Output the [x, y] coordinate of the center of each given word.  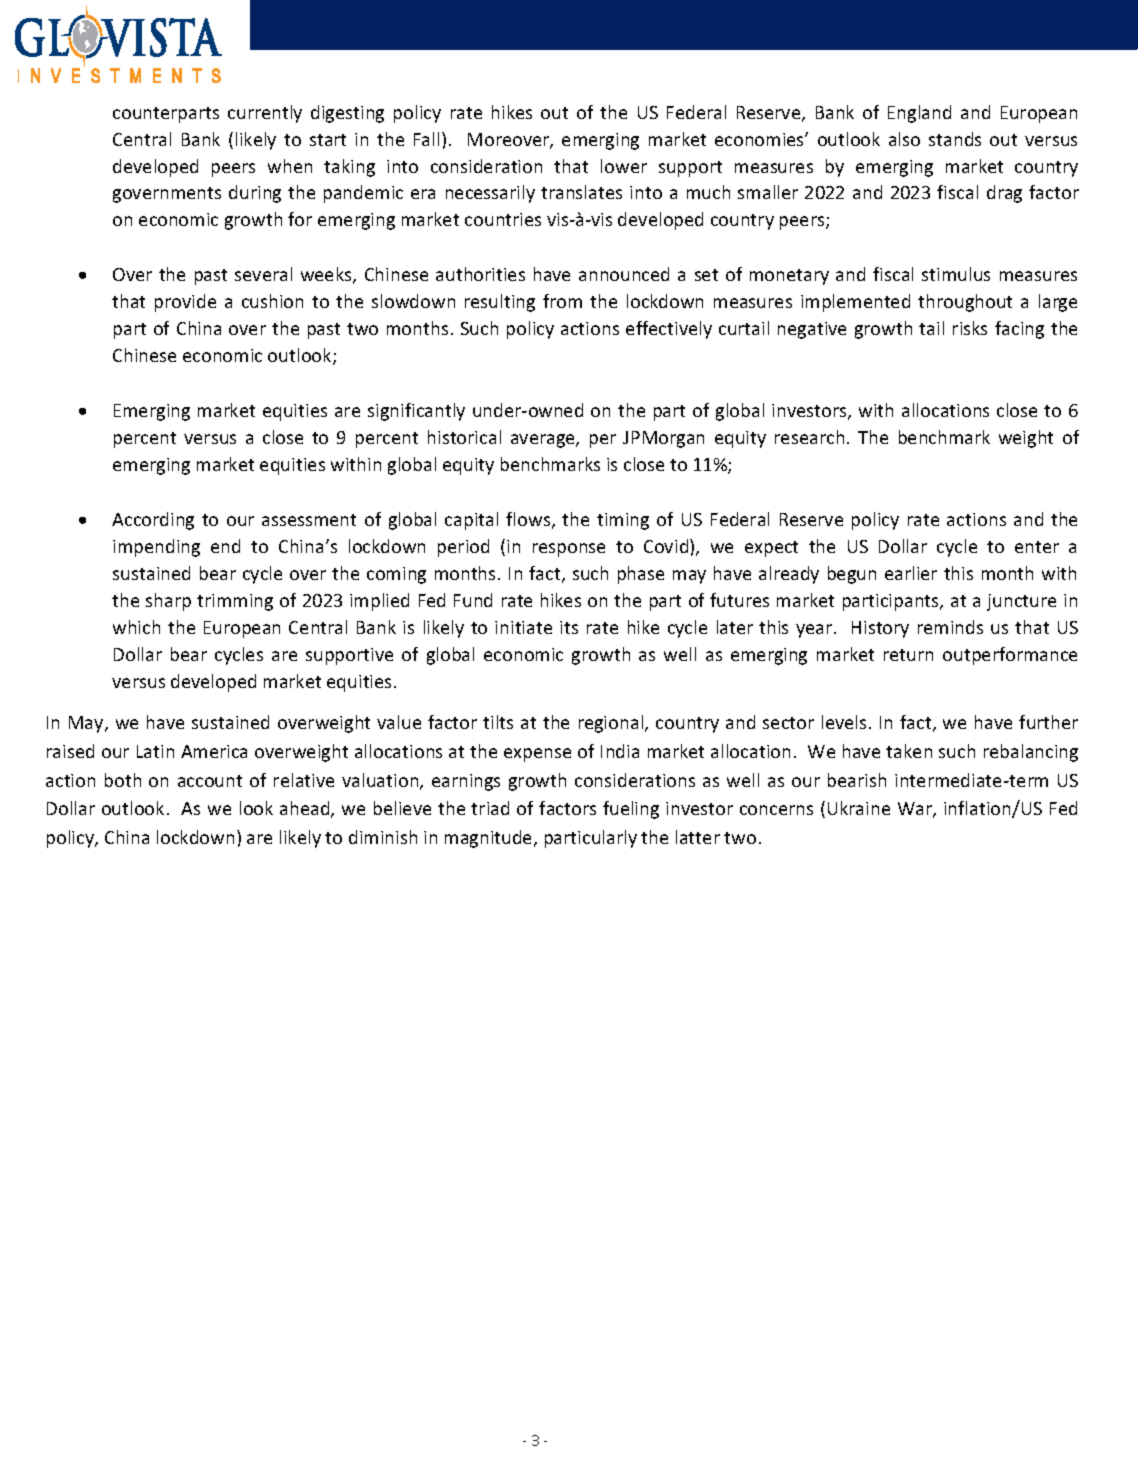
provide [185, 303]
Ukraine [859, 808]
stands [955, 139]
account [210, 781]
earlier [911, 573]
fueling [631, 810]
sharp [168, 602]
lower [624, 166]
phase [641, 575]
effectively [669, 330]
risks [970, 328]
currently [265, 114]
